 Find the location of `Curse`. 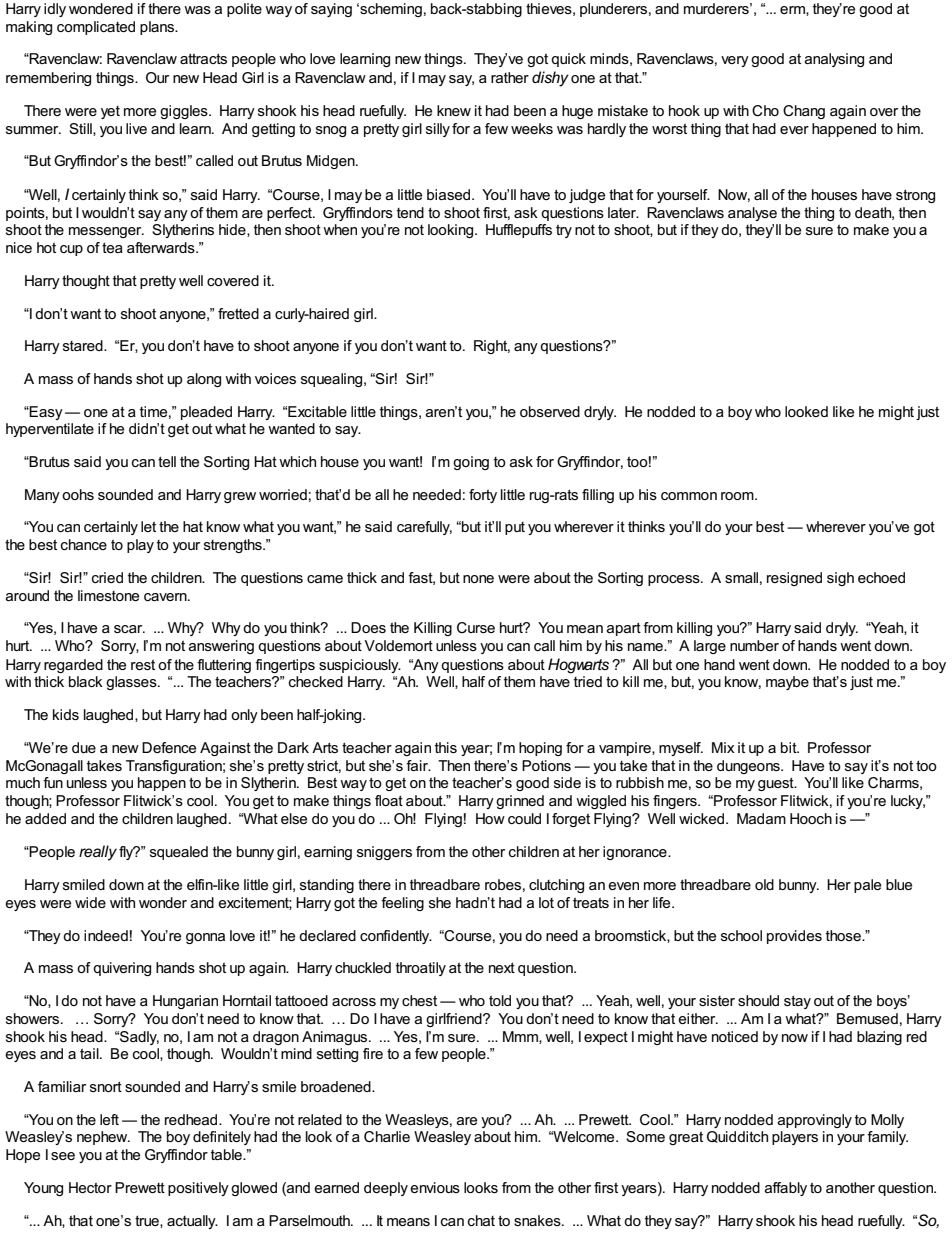

Curse is located at coordinates (476, 627).
